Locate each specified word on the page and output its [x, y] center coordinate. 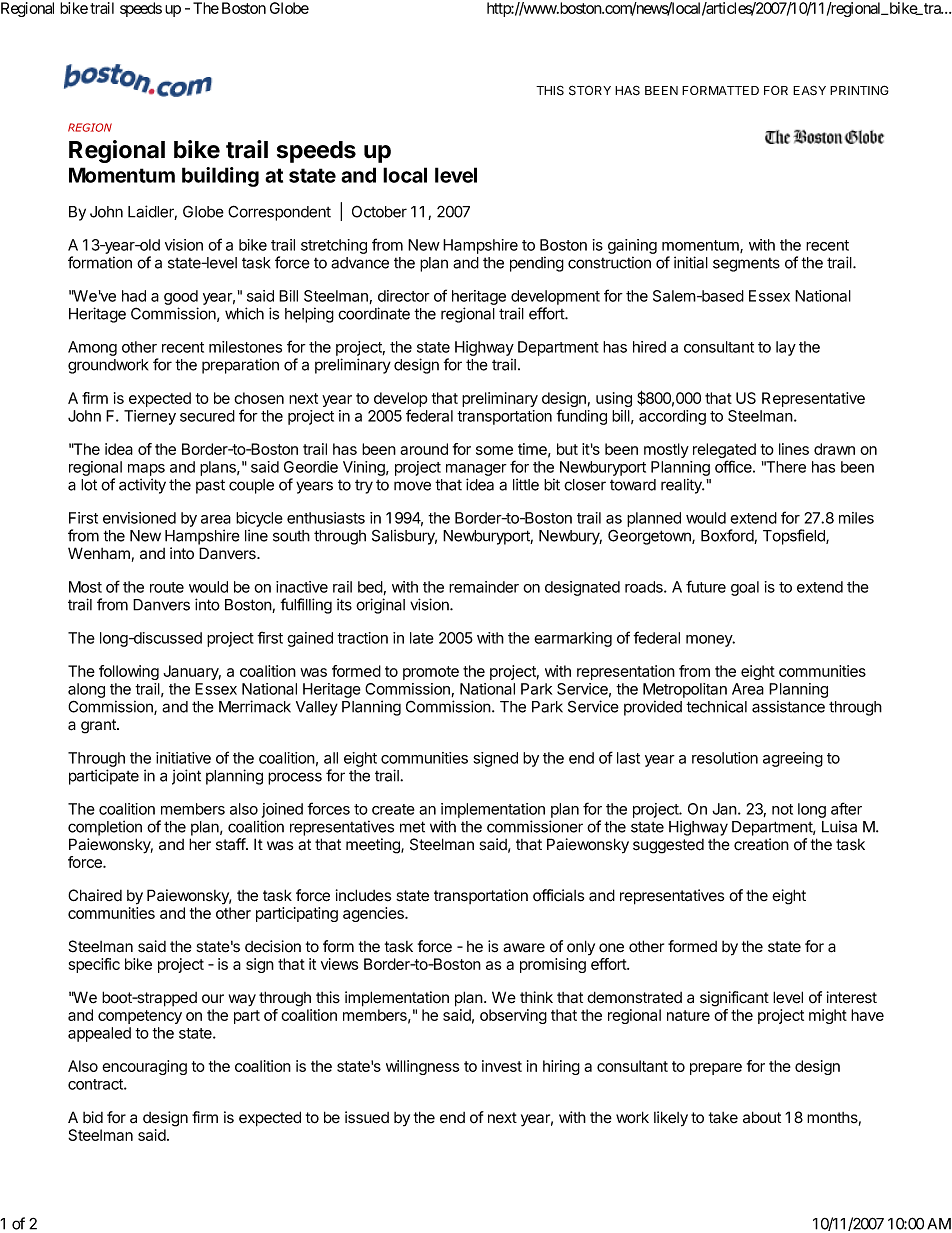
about [762, 1117]
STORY [590, 90]
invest [502, 1066]
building [220, 177]
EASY [809, 90]
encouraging [144, 1067]
